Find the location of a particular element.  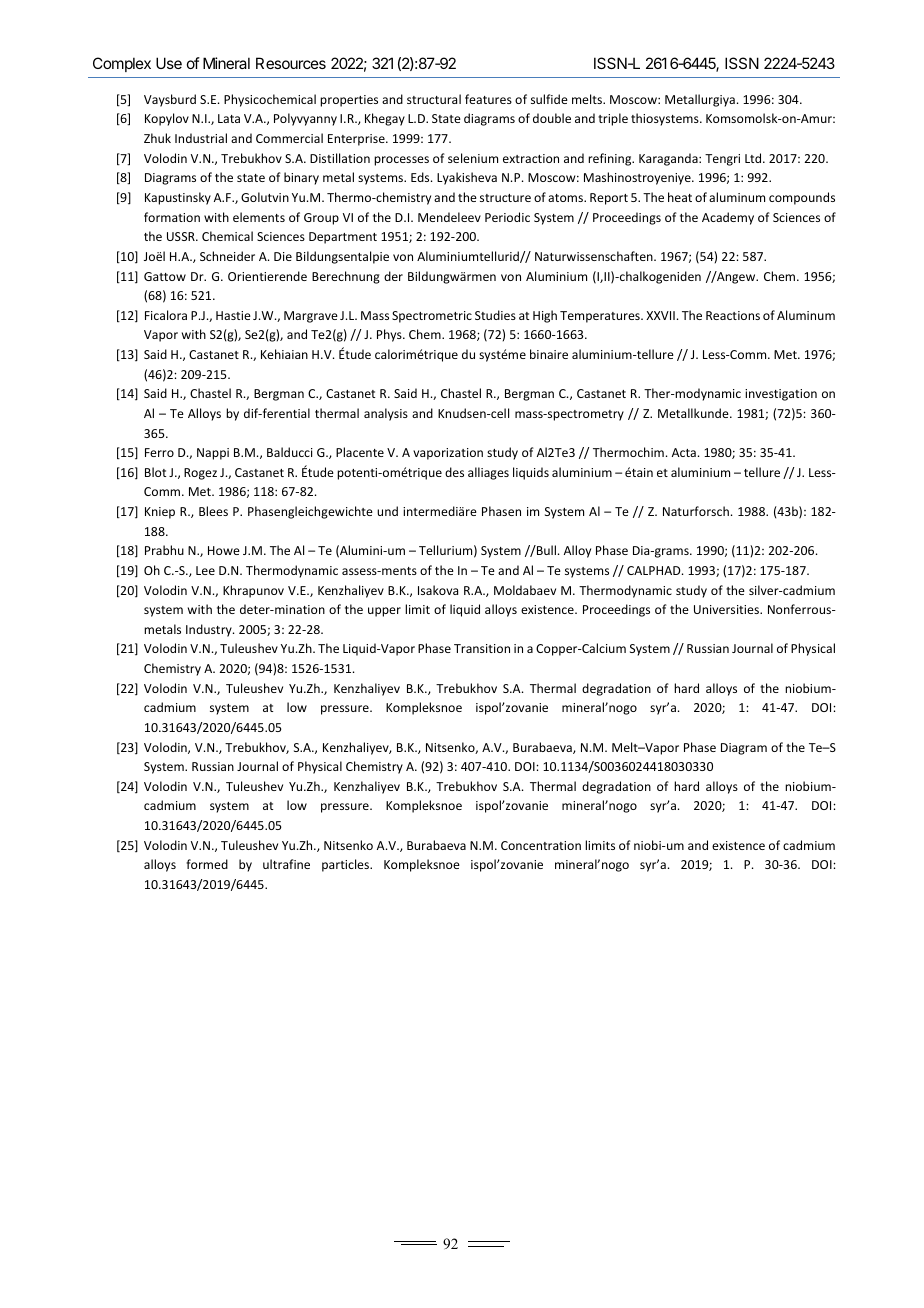

Reactions is located at coordinates (733, 315).
